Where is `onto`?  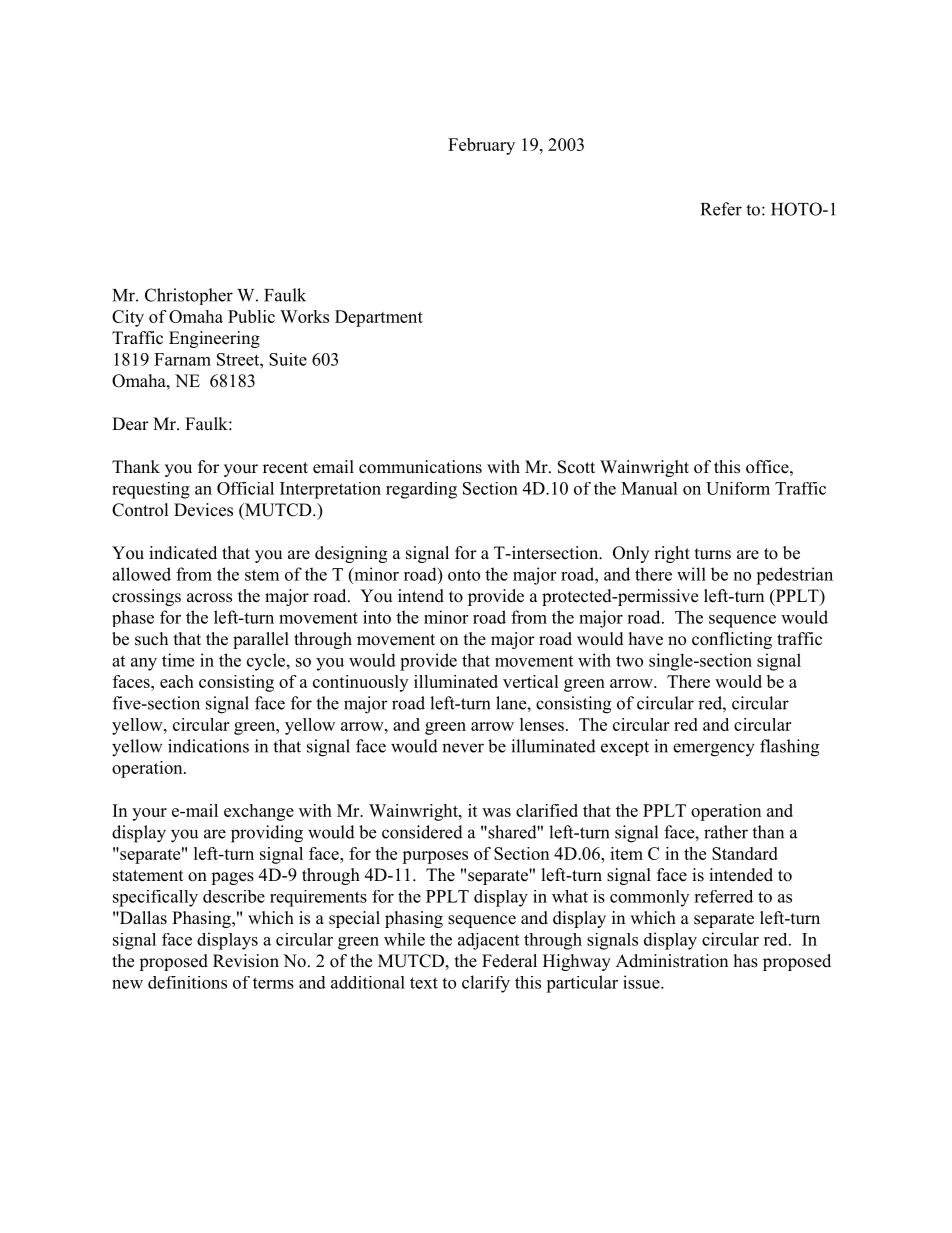 onto is located at coordinates (464, 575).
